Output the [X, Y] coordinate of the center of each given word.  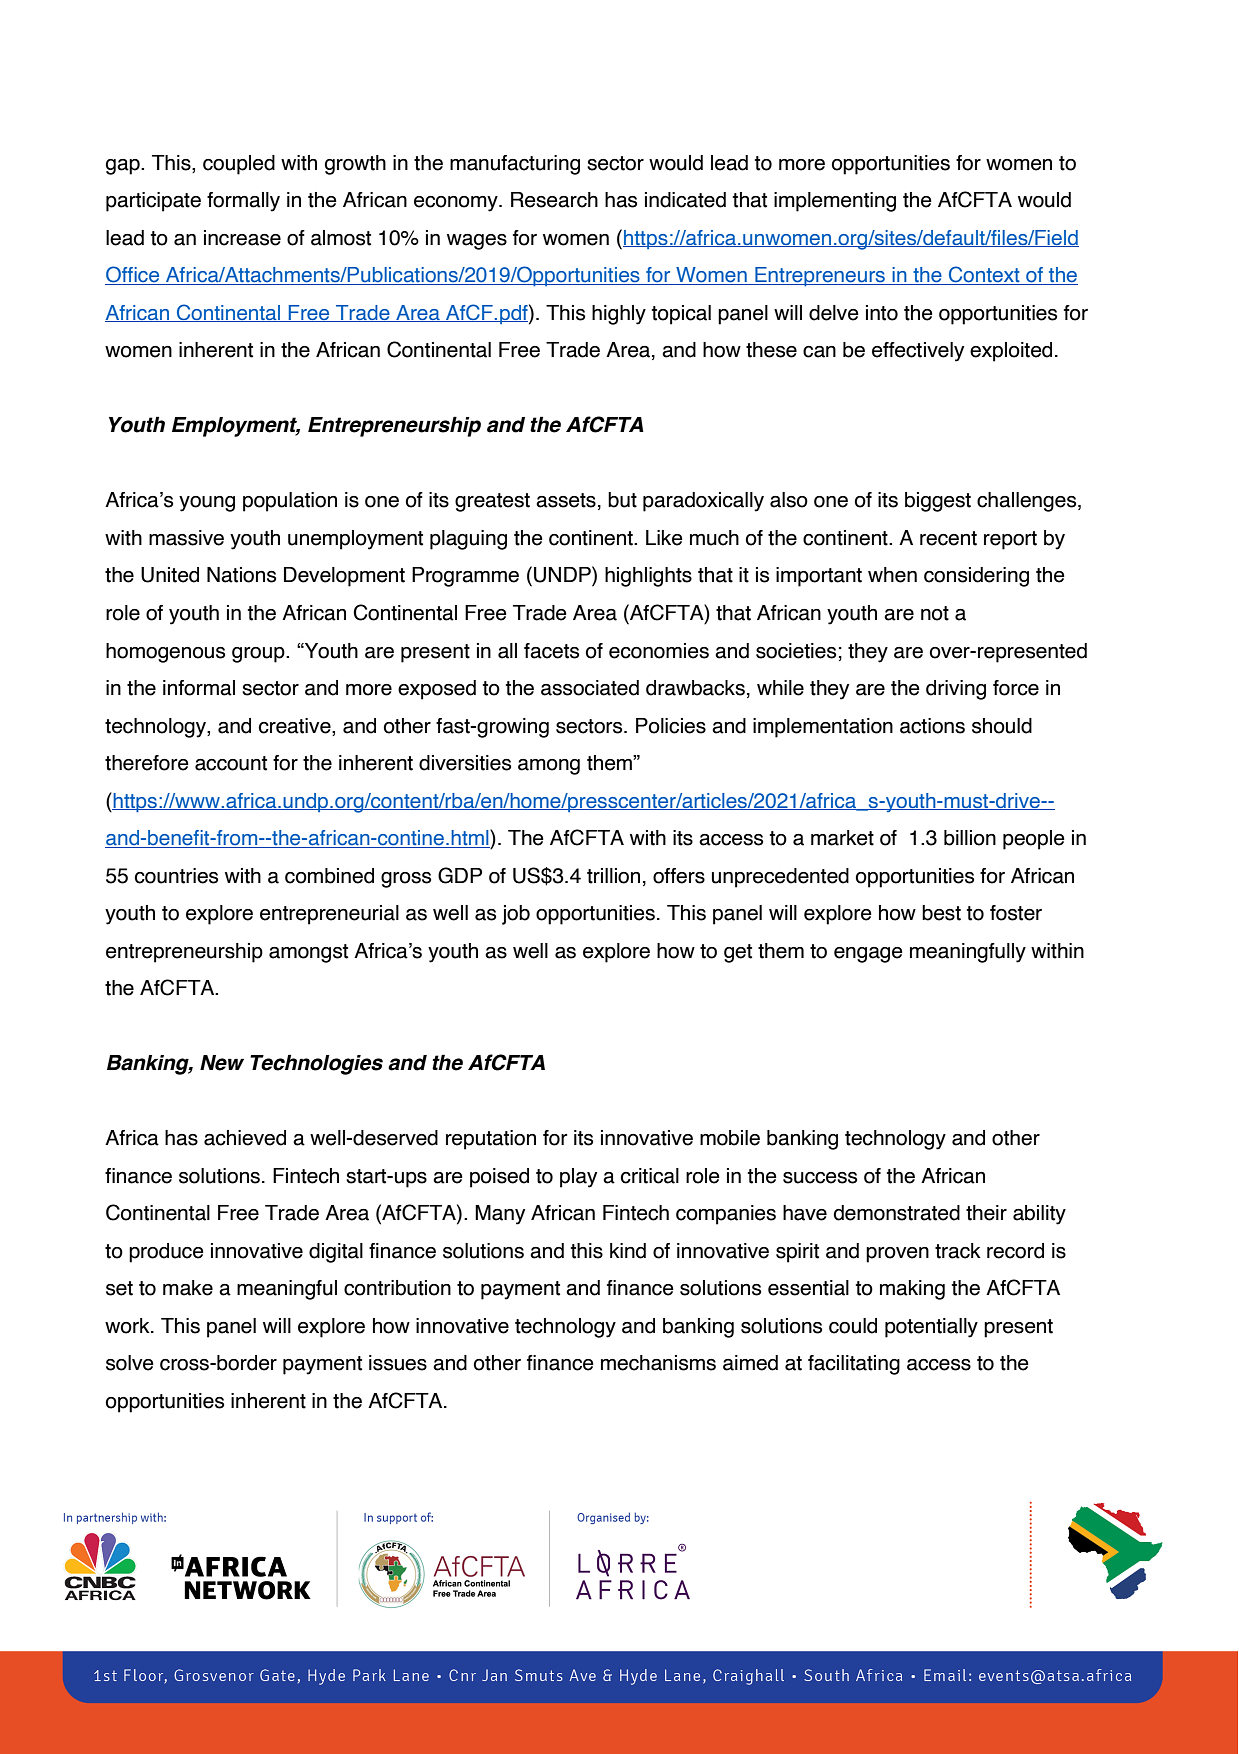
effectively [918, 352]
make [188, 1288]
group [259, 655]
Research [554, 200]
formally [243, 202]
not [935, 613]
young [207, 504]
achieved [245, 1138]
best [941, 913]
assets [566, 500]
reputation [491, 1140]
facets [551, 651]
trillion [613, 876]
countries [176, 876]
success [820, 1178]
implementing [835, 202]
